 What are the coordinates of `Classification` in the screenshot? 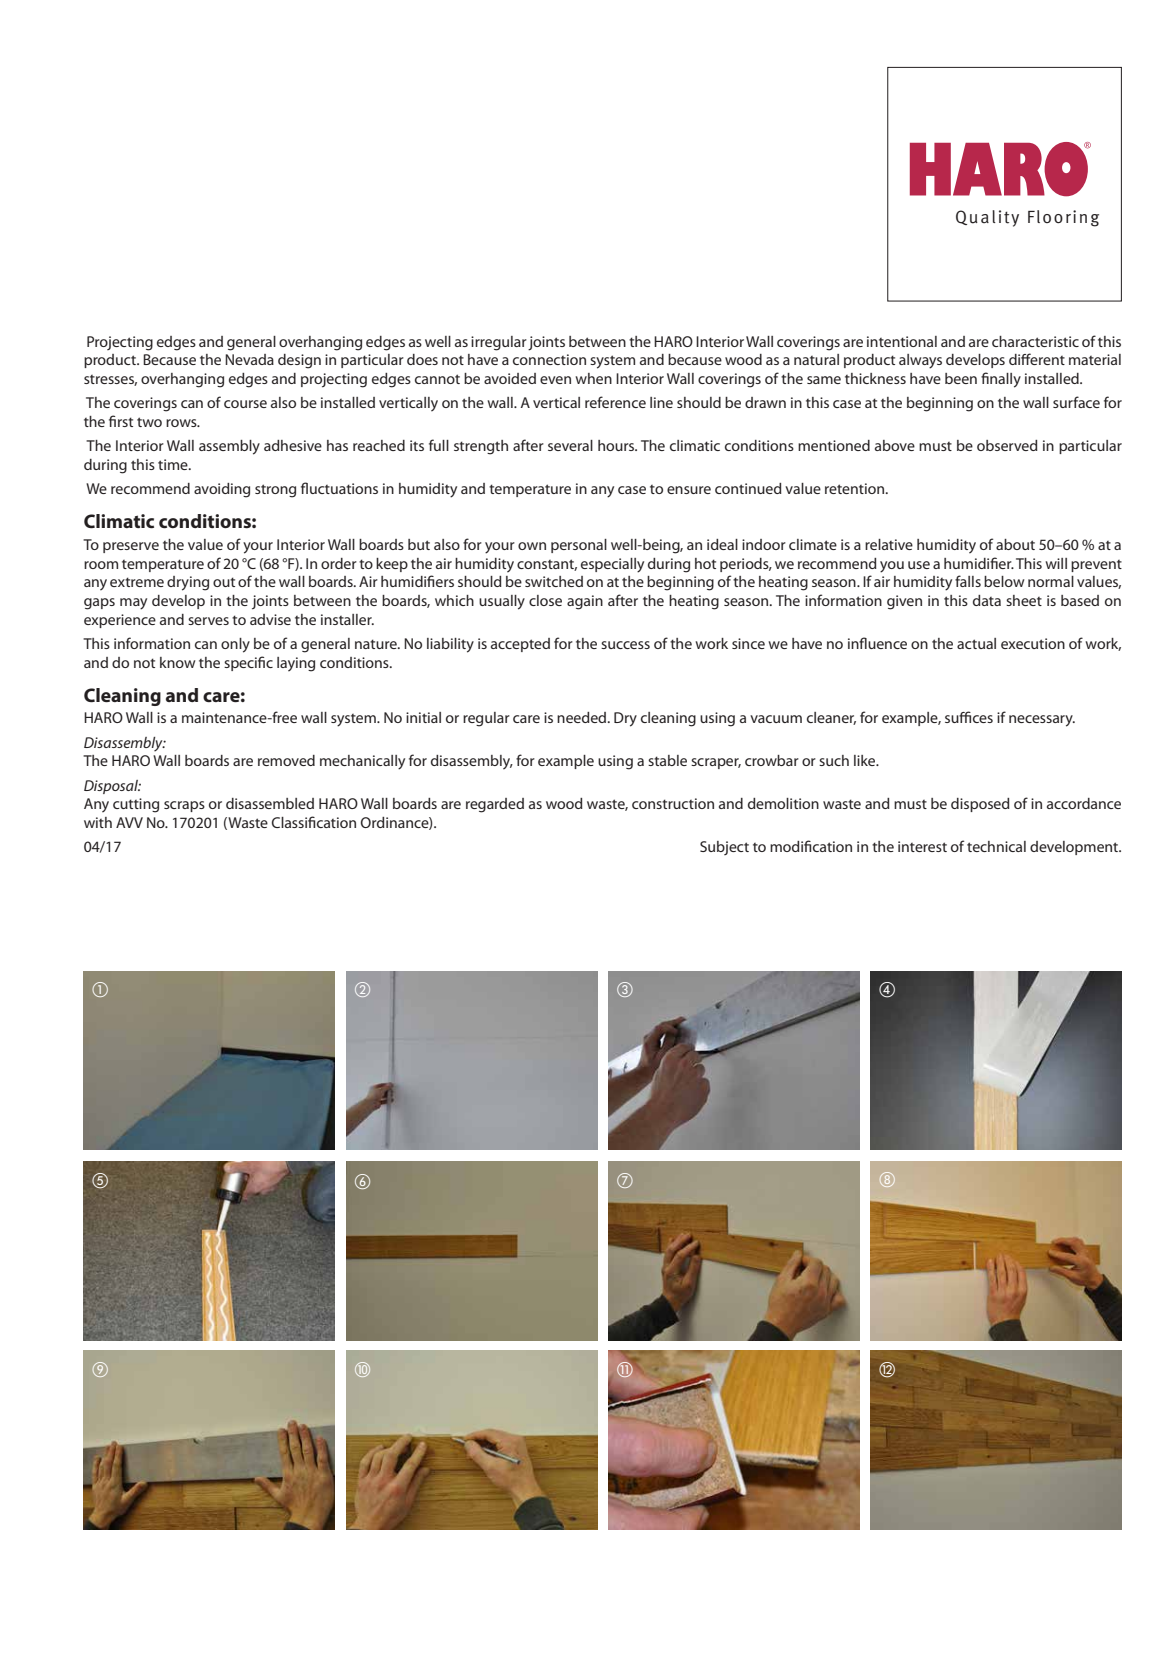 It's located at (314, 822).
